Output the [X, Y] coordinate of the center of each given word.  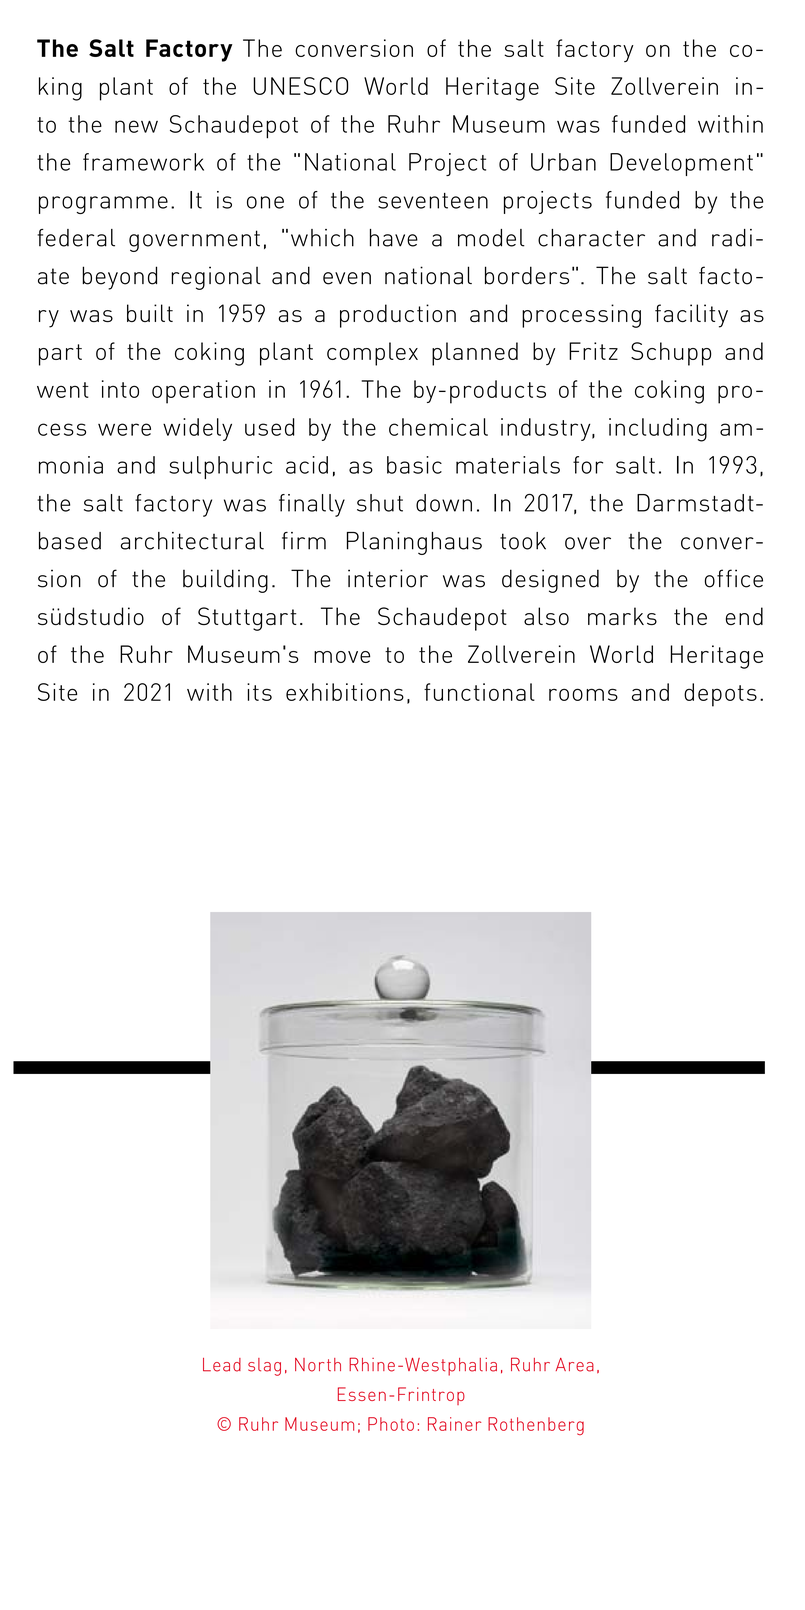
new [136, 126]
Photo [391, 1424]
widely [197, 429]
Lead [222, 1365]
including [658, 430]
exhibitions [345, 692]
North [318, 1365]
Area [575, 1365]
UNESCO [300, 86]
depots [720, 695]
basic [414, 465]
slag [264, 1367]
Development [681, 164]
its [259, 692]
